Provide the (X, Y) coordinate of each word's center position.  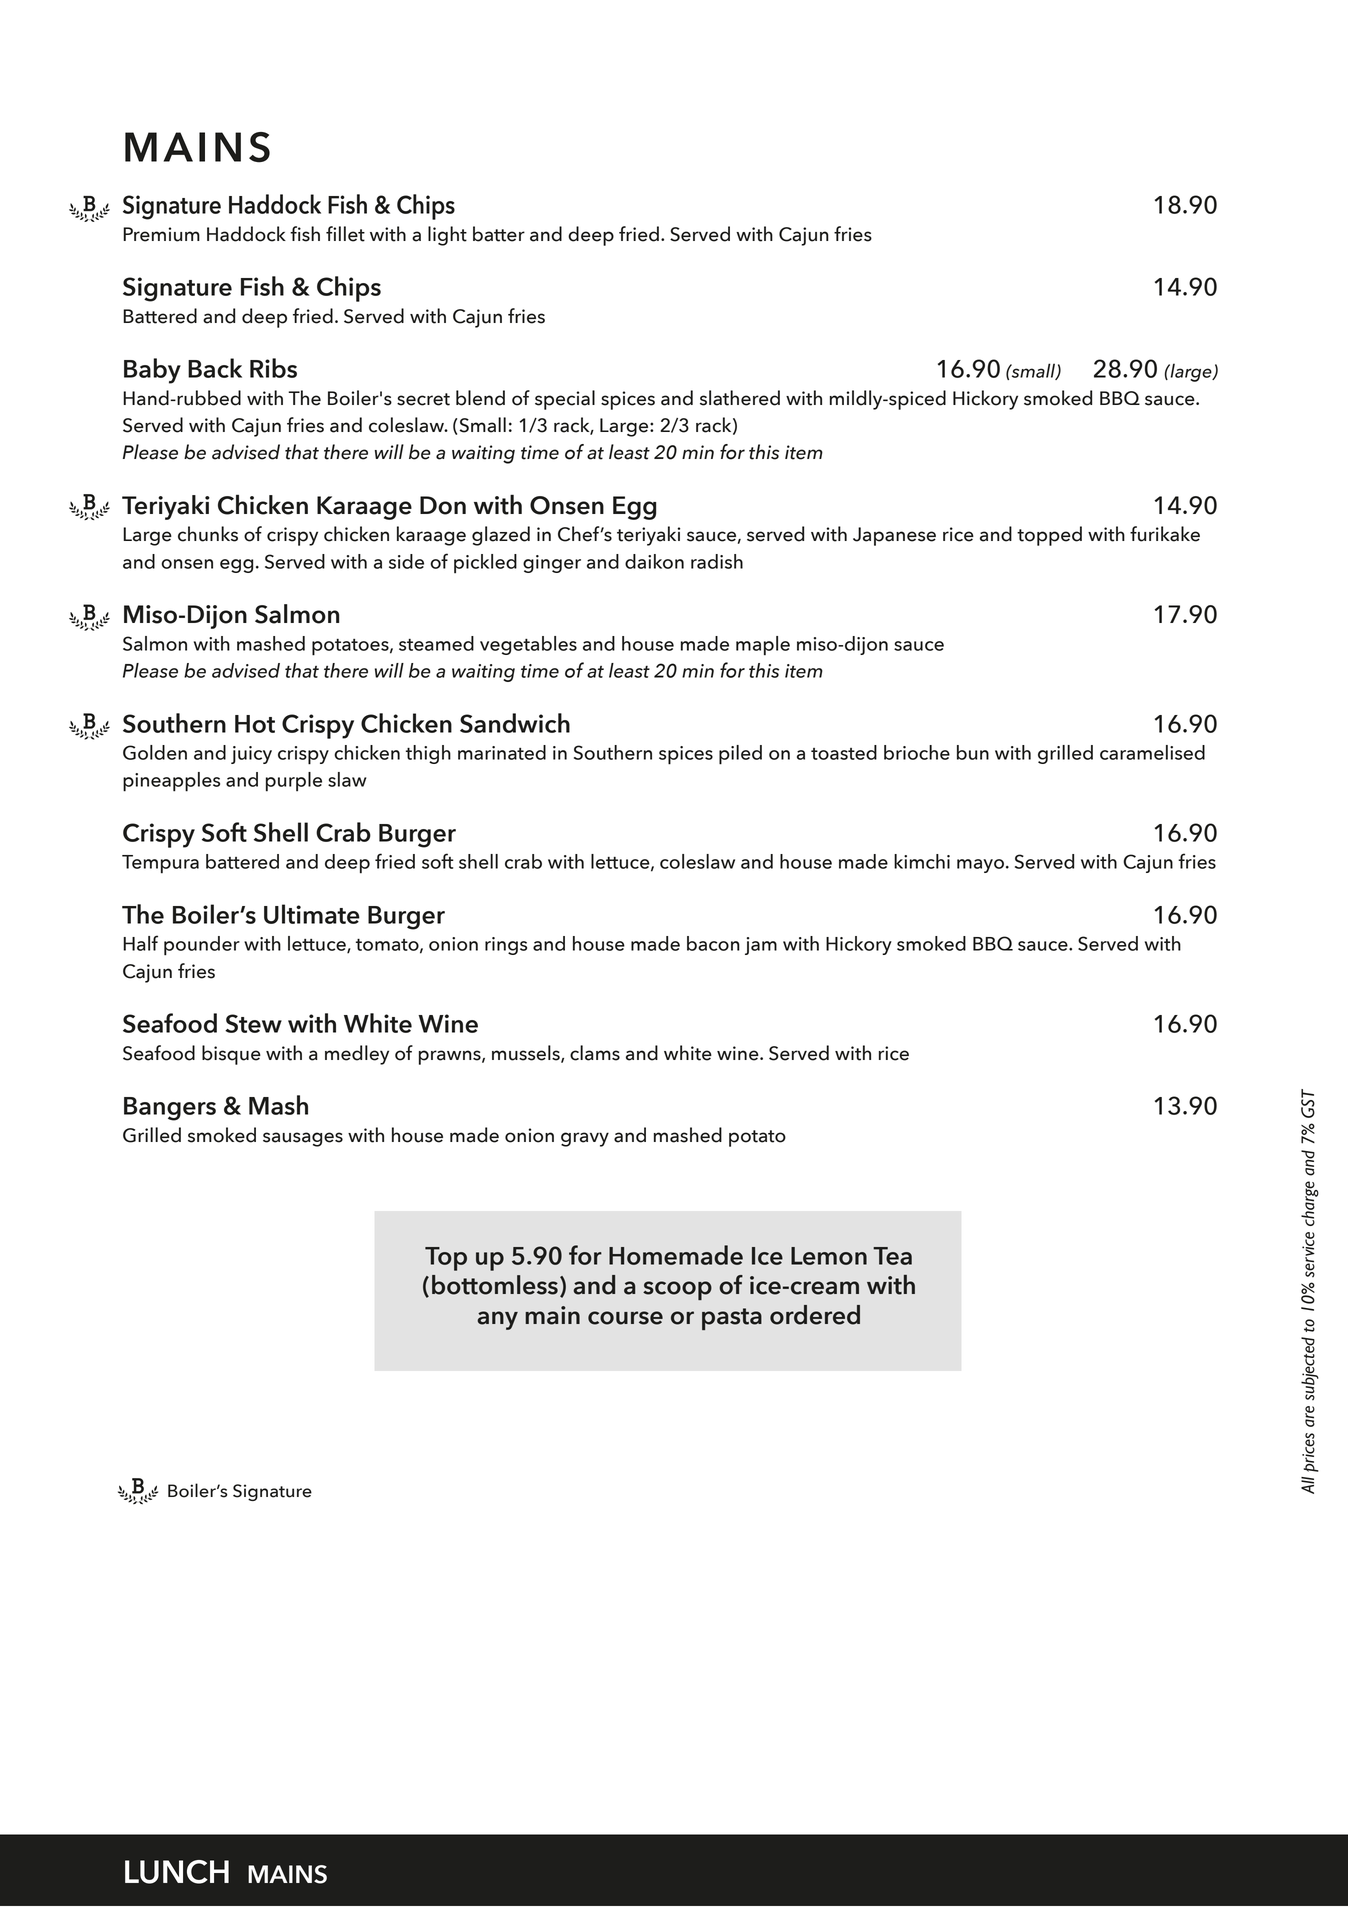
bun (973, 752)
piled (740, 755)
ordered (815, 1315)
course (625, 1318)
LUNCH (177, 1872)
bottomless (495, 1285)
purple (294, 782)
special (565, 400)
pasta (732, 1319)
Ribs (273, 368)
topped (1049, 536)
